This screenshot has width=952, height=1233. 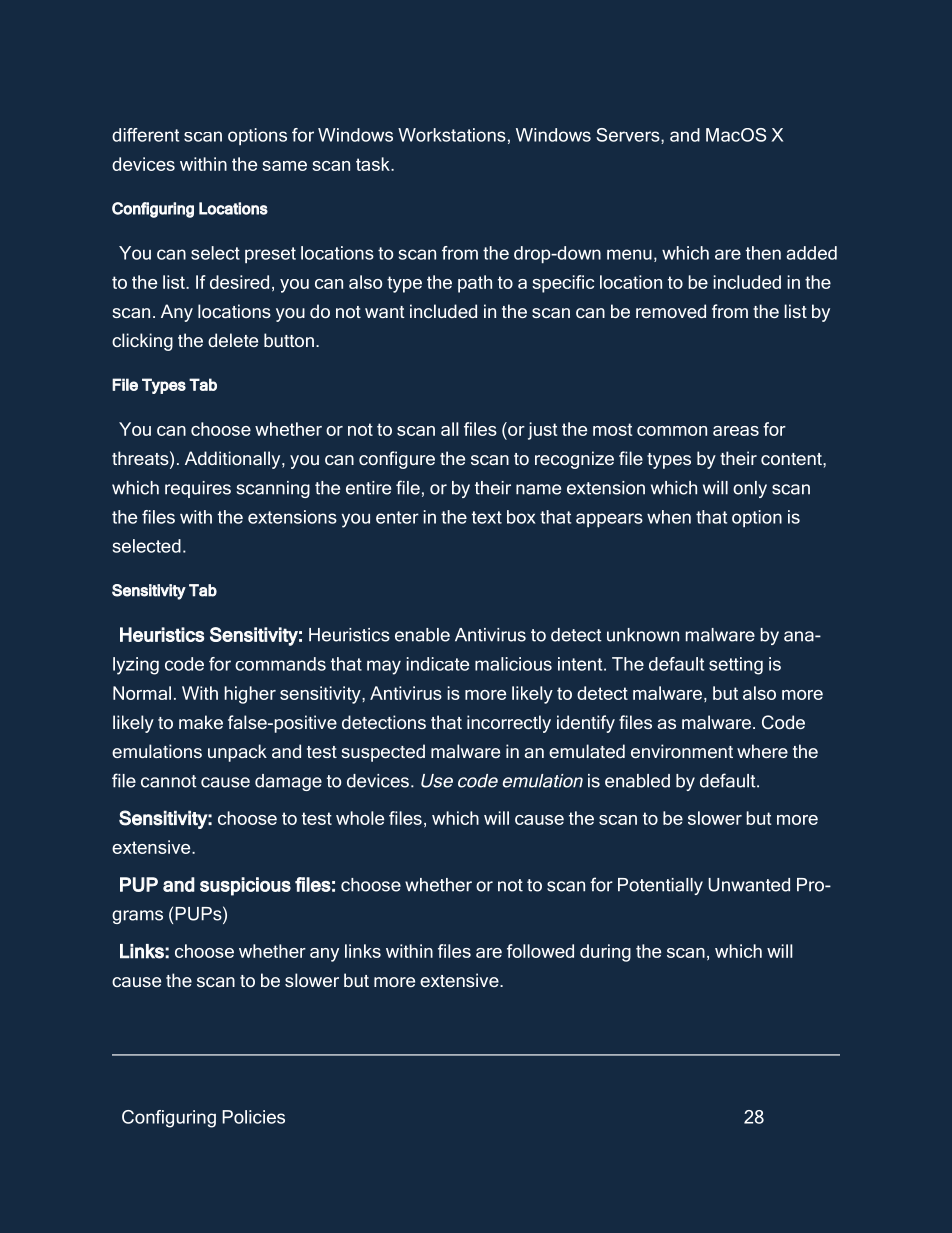 I want to click on same, so click(x=284, y=166).
